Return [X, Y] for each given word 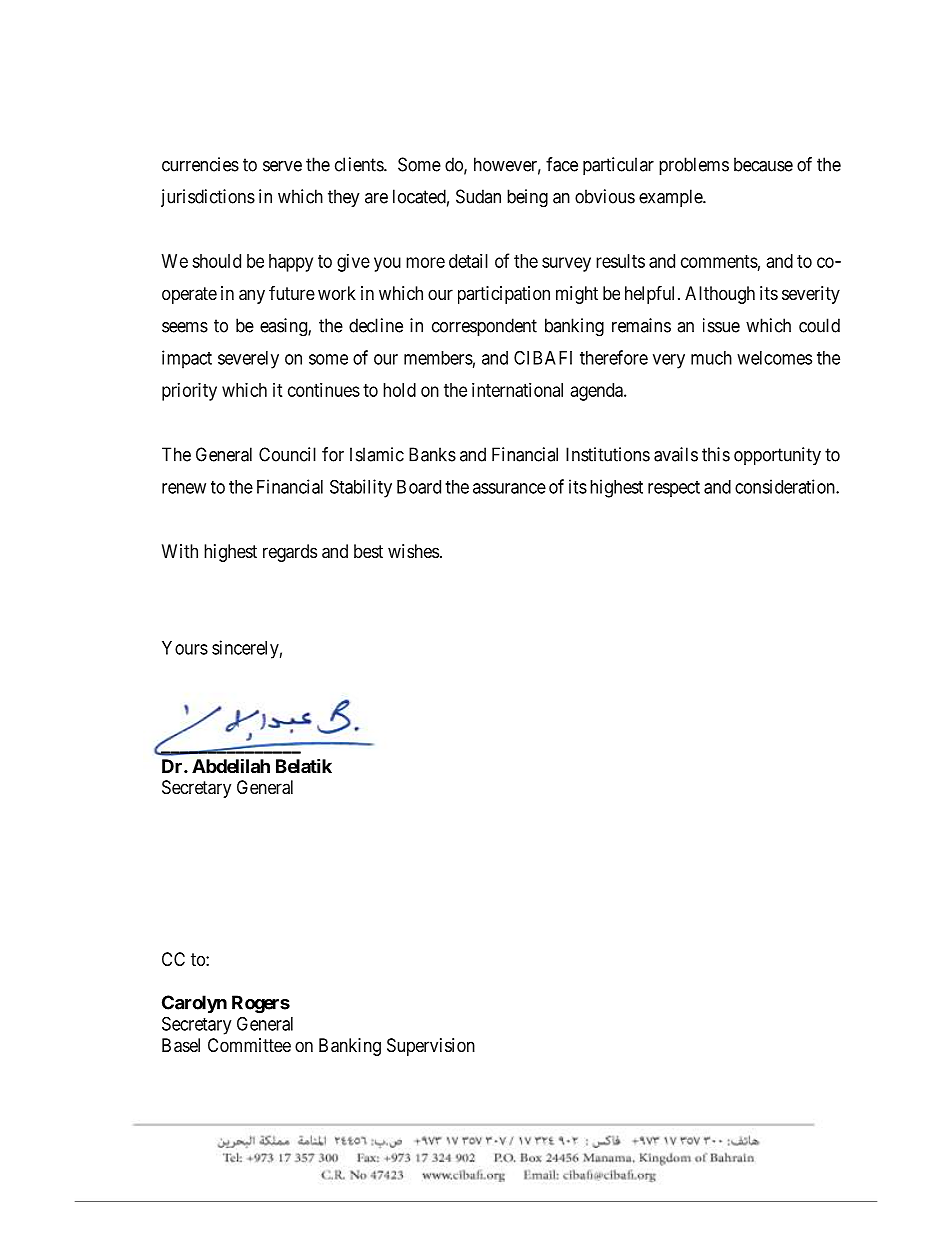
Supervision [431, 1047]
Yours [185, 648]
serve [282, 166]
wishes [413, 551]
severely [248, 360]
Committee [249, 1045]
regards [290, 553]
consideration [786, 486]
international [517, 390]
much [711, 358]
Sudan [478, 196]
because [763, 164]
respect [674, 489]
